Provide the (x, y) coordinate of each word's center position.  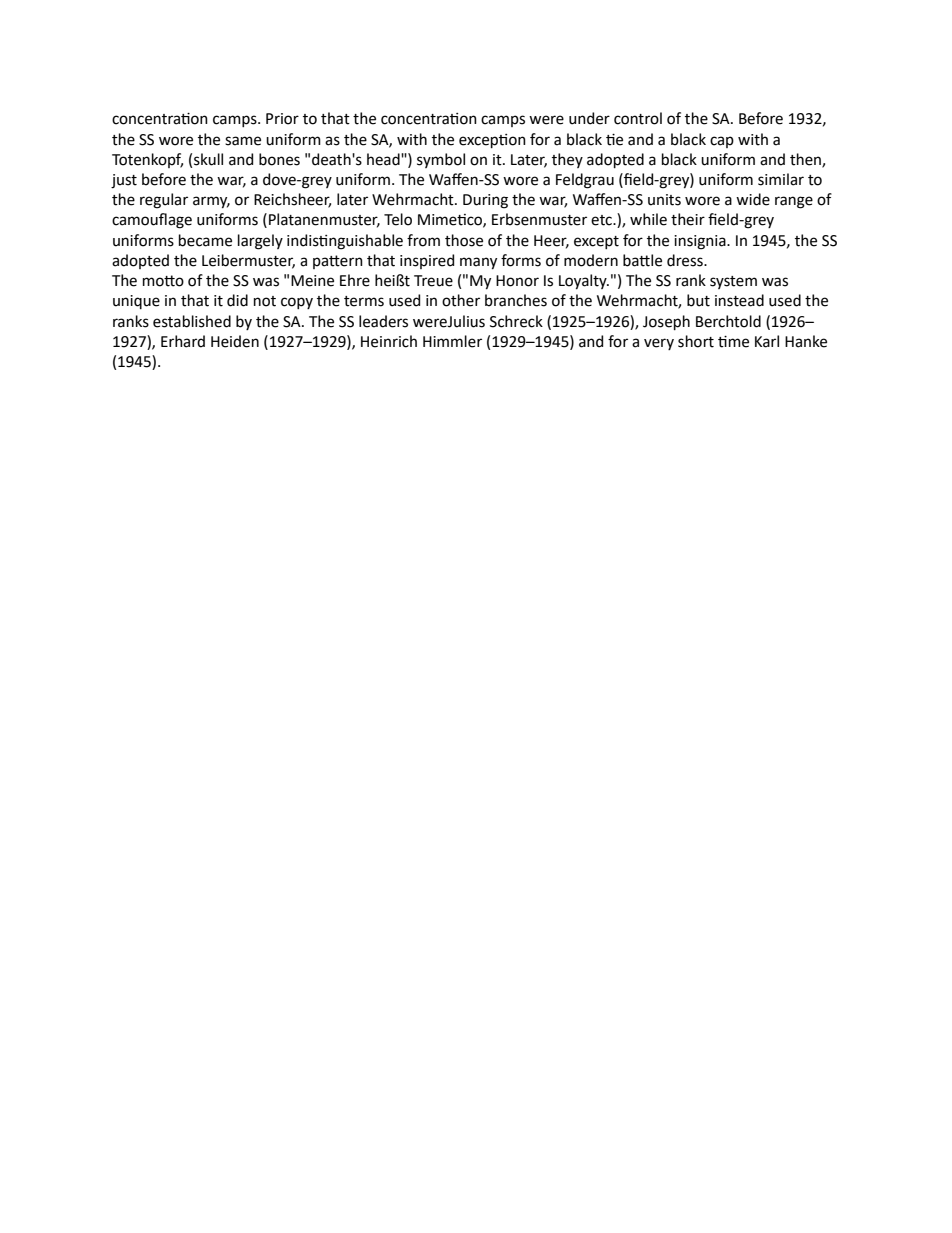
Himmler (452, 341)
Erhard (183, 341)
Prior (282, 119)
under (589, 118)
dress (686, 260)
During (485, 201)
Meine (312, 281)
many (478, 263)
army (211, 202)
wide (753, 199)
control (638, 118)
